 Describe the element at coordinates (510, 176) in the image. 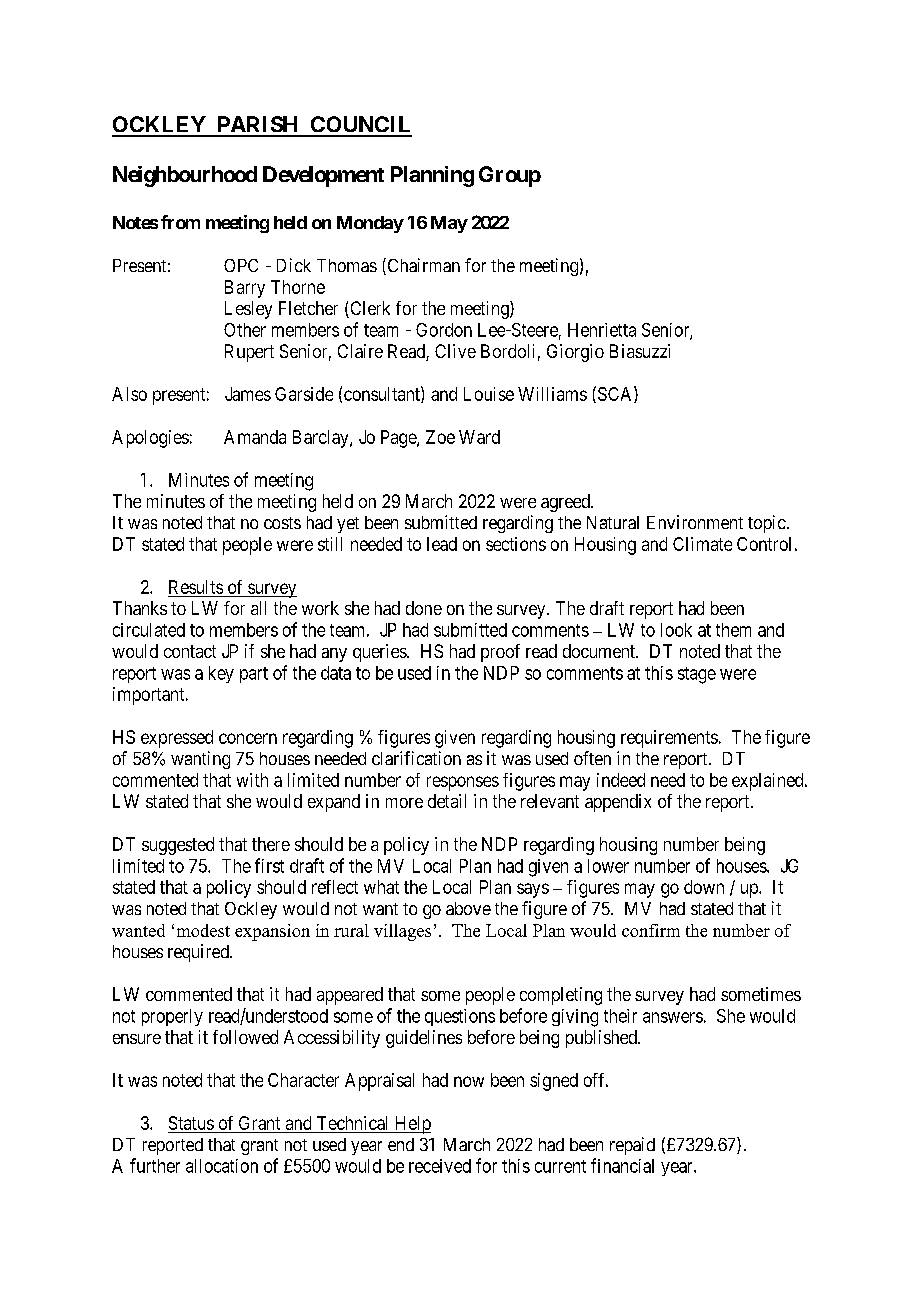

I see `Group` at that location.
